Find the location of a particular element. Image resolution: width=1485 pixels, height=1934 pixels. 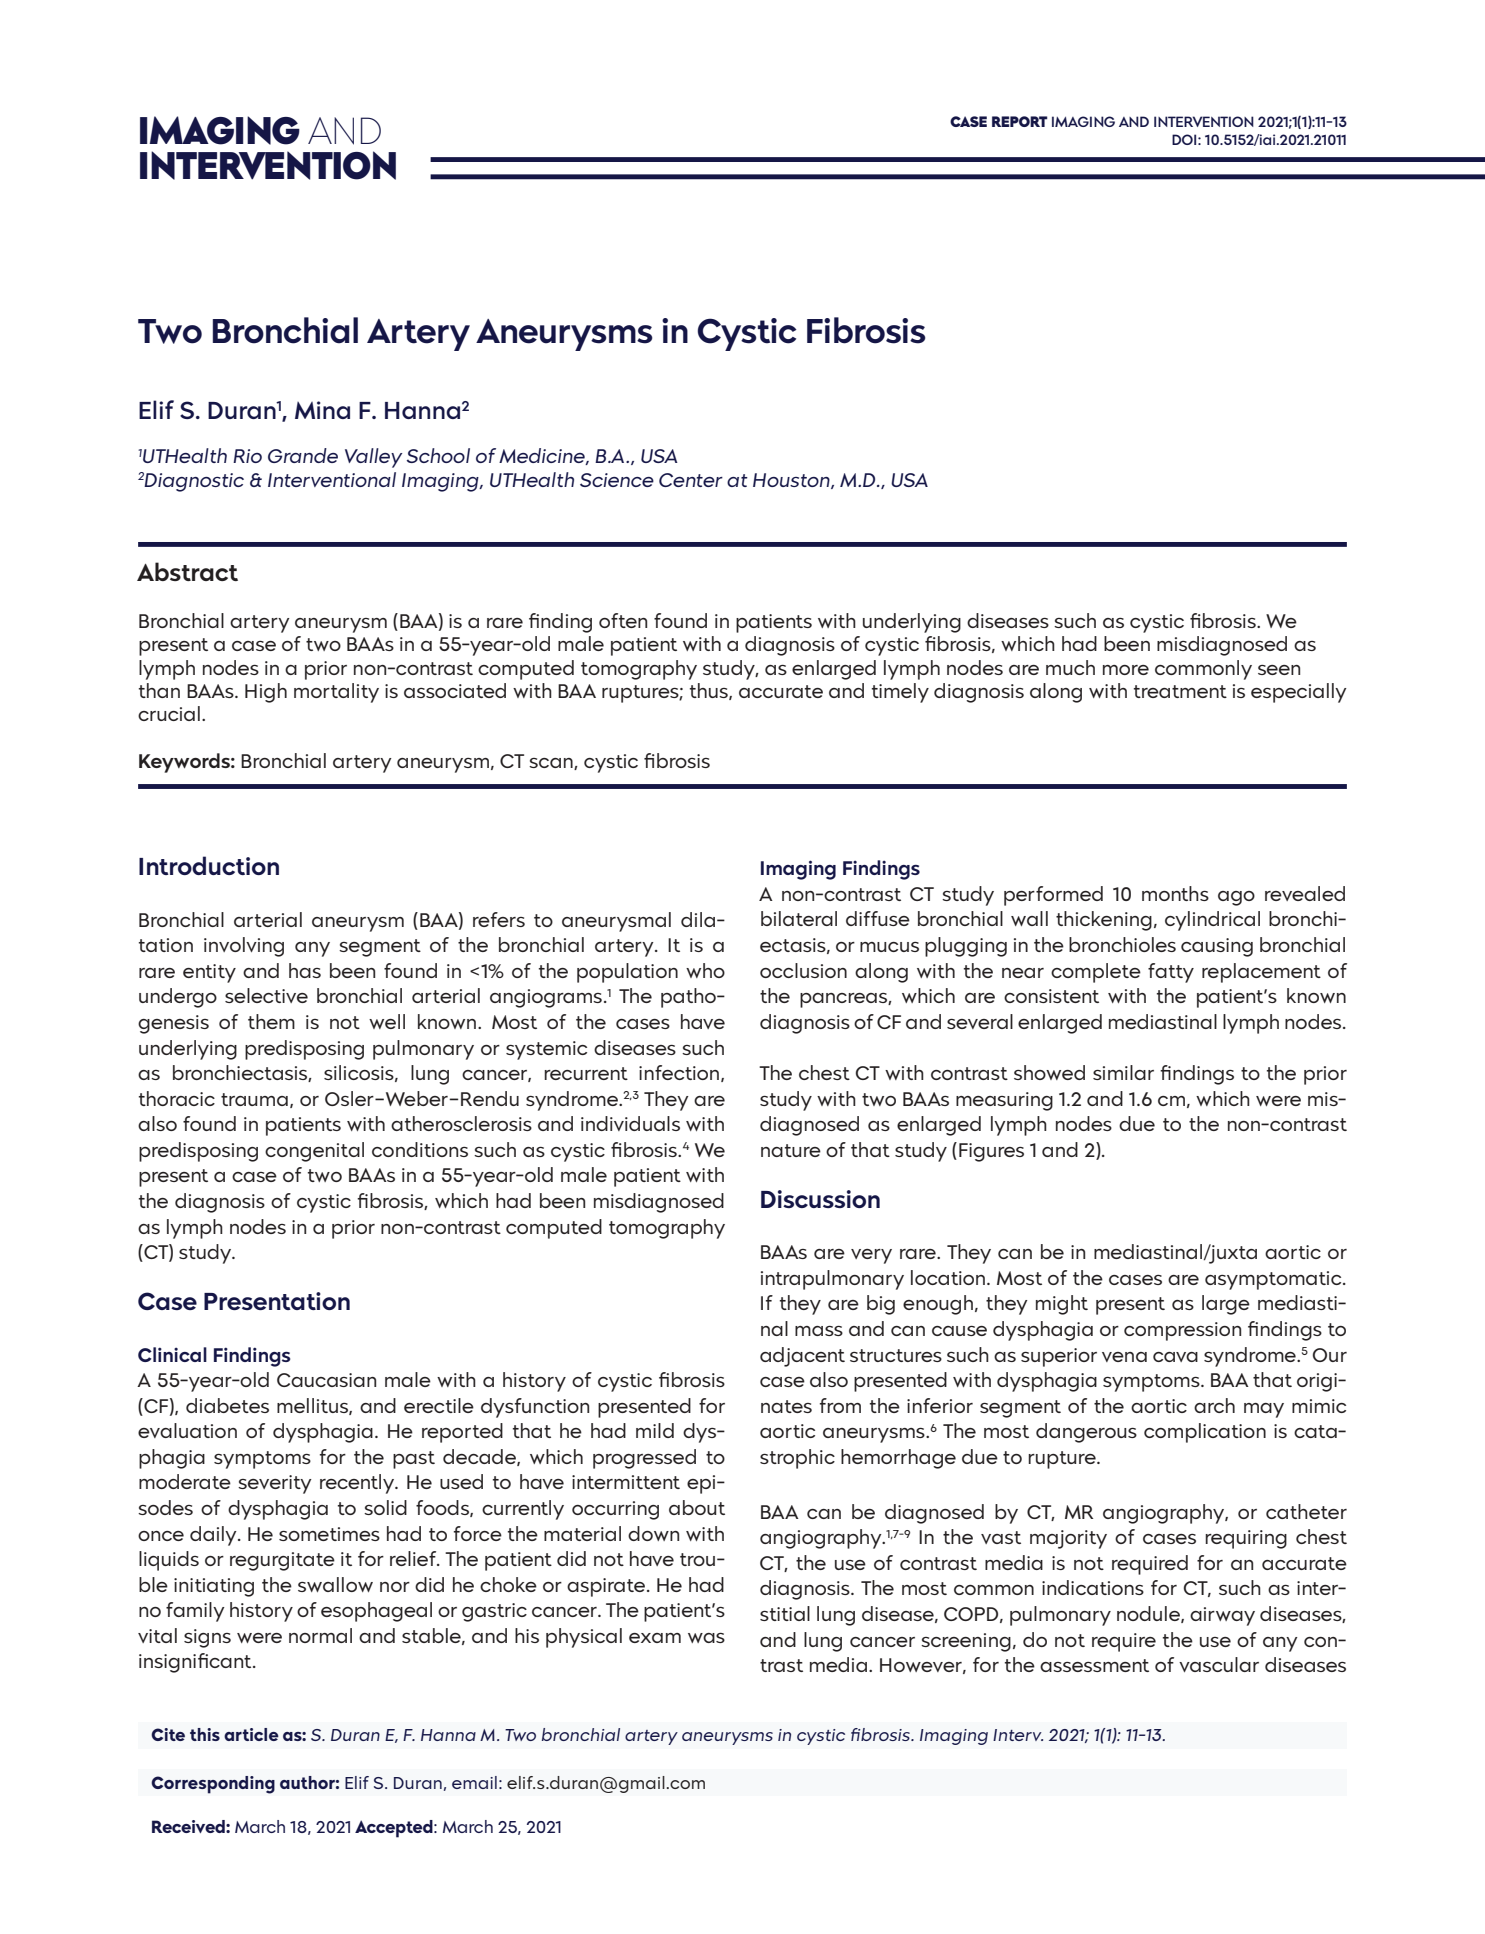

Grande is located at coordinates (303, 455).
